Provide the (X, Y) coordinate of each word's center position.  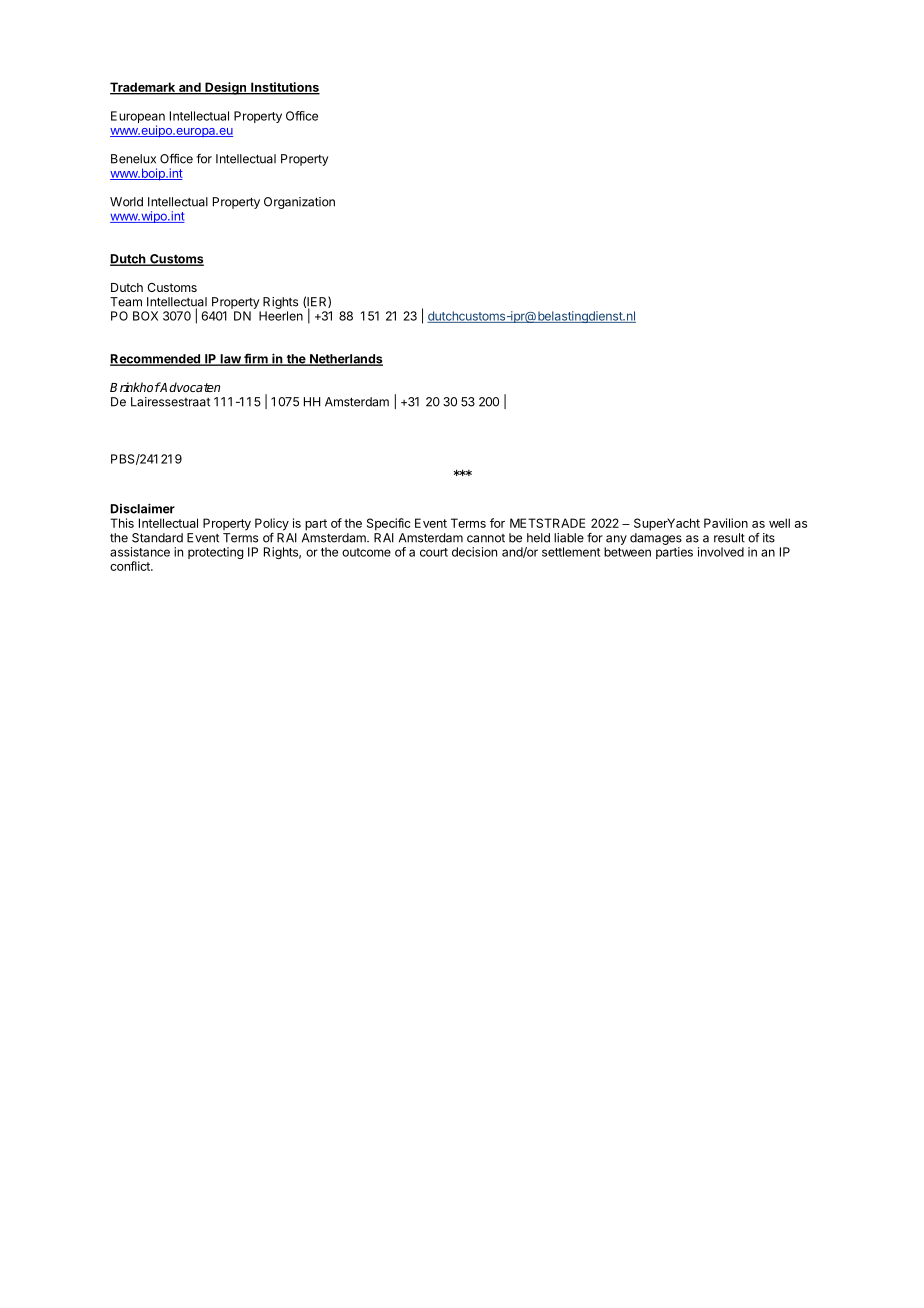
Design (225, 88)
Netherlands (345, 360)
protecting (215, 553)
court (434, 552)
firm (256, 359)
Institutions (284, 88)
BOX (145, 316)
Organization (299, 203)
